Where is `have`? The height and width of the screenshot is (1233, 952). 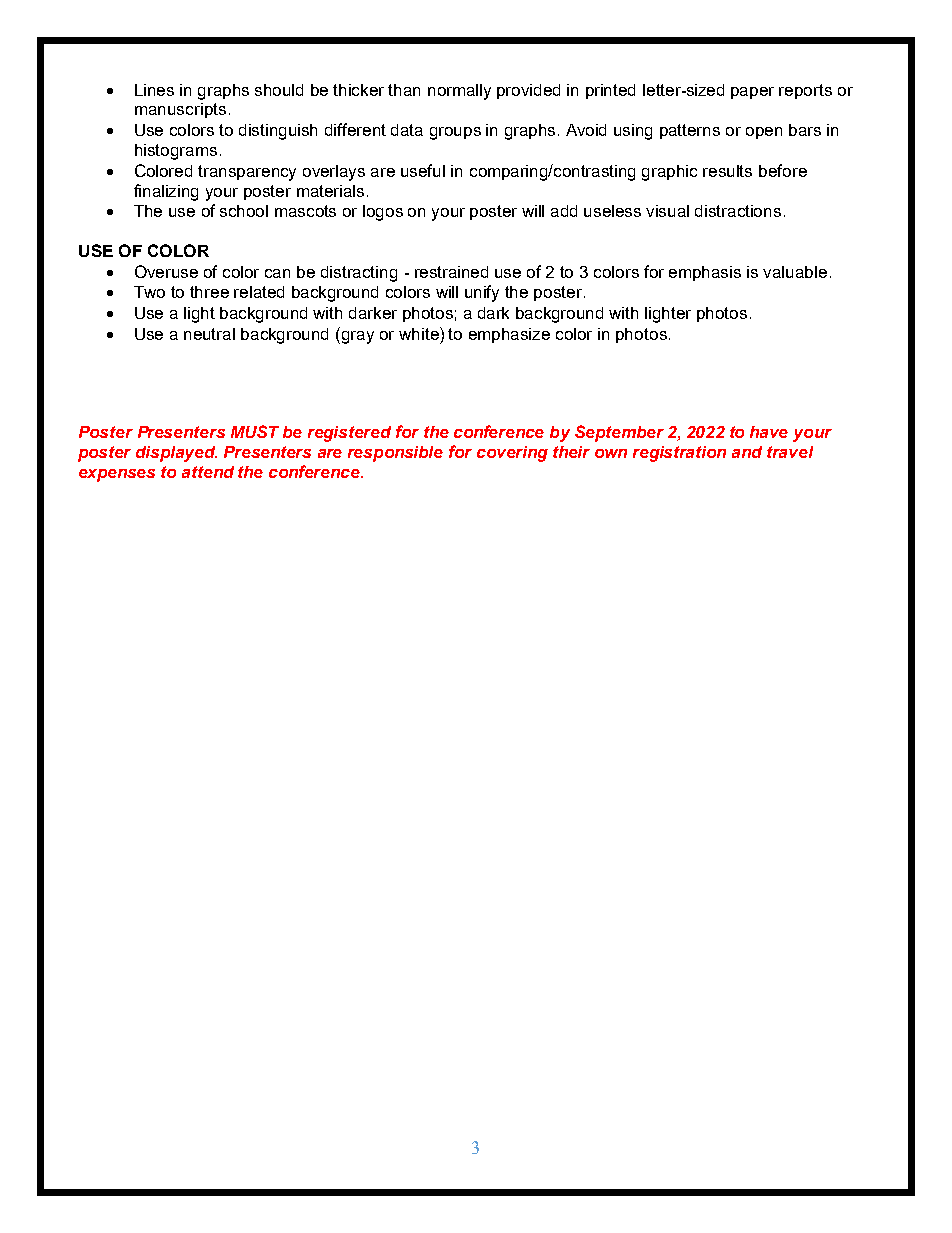
have is located at coordinates (769, 432).
